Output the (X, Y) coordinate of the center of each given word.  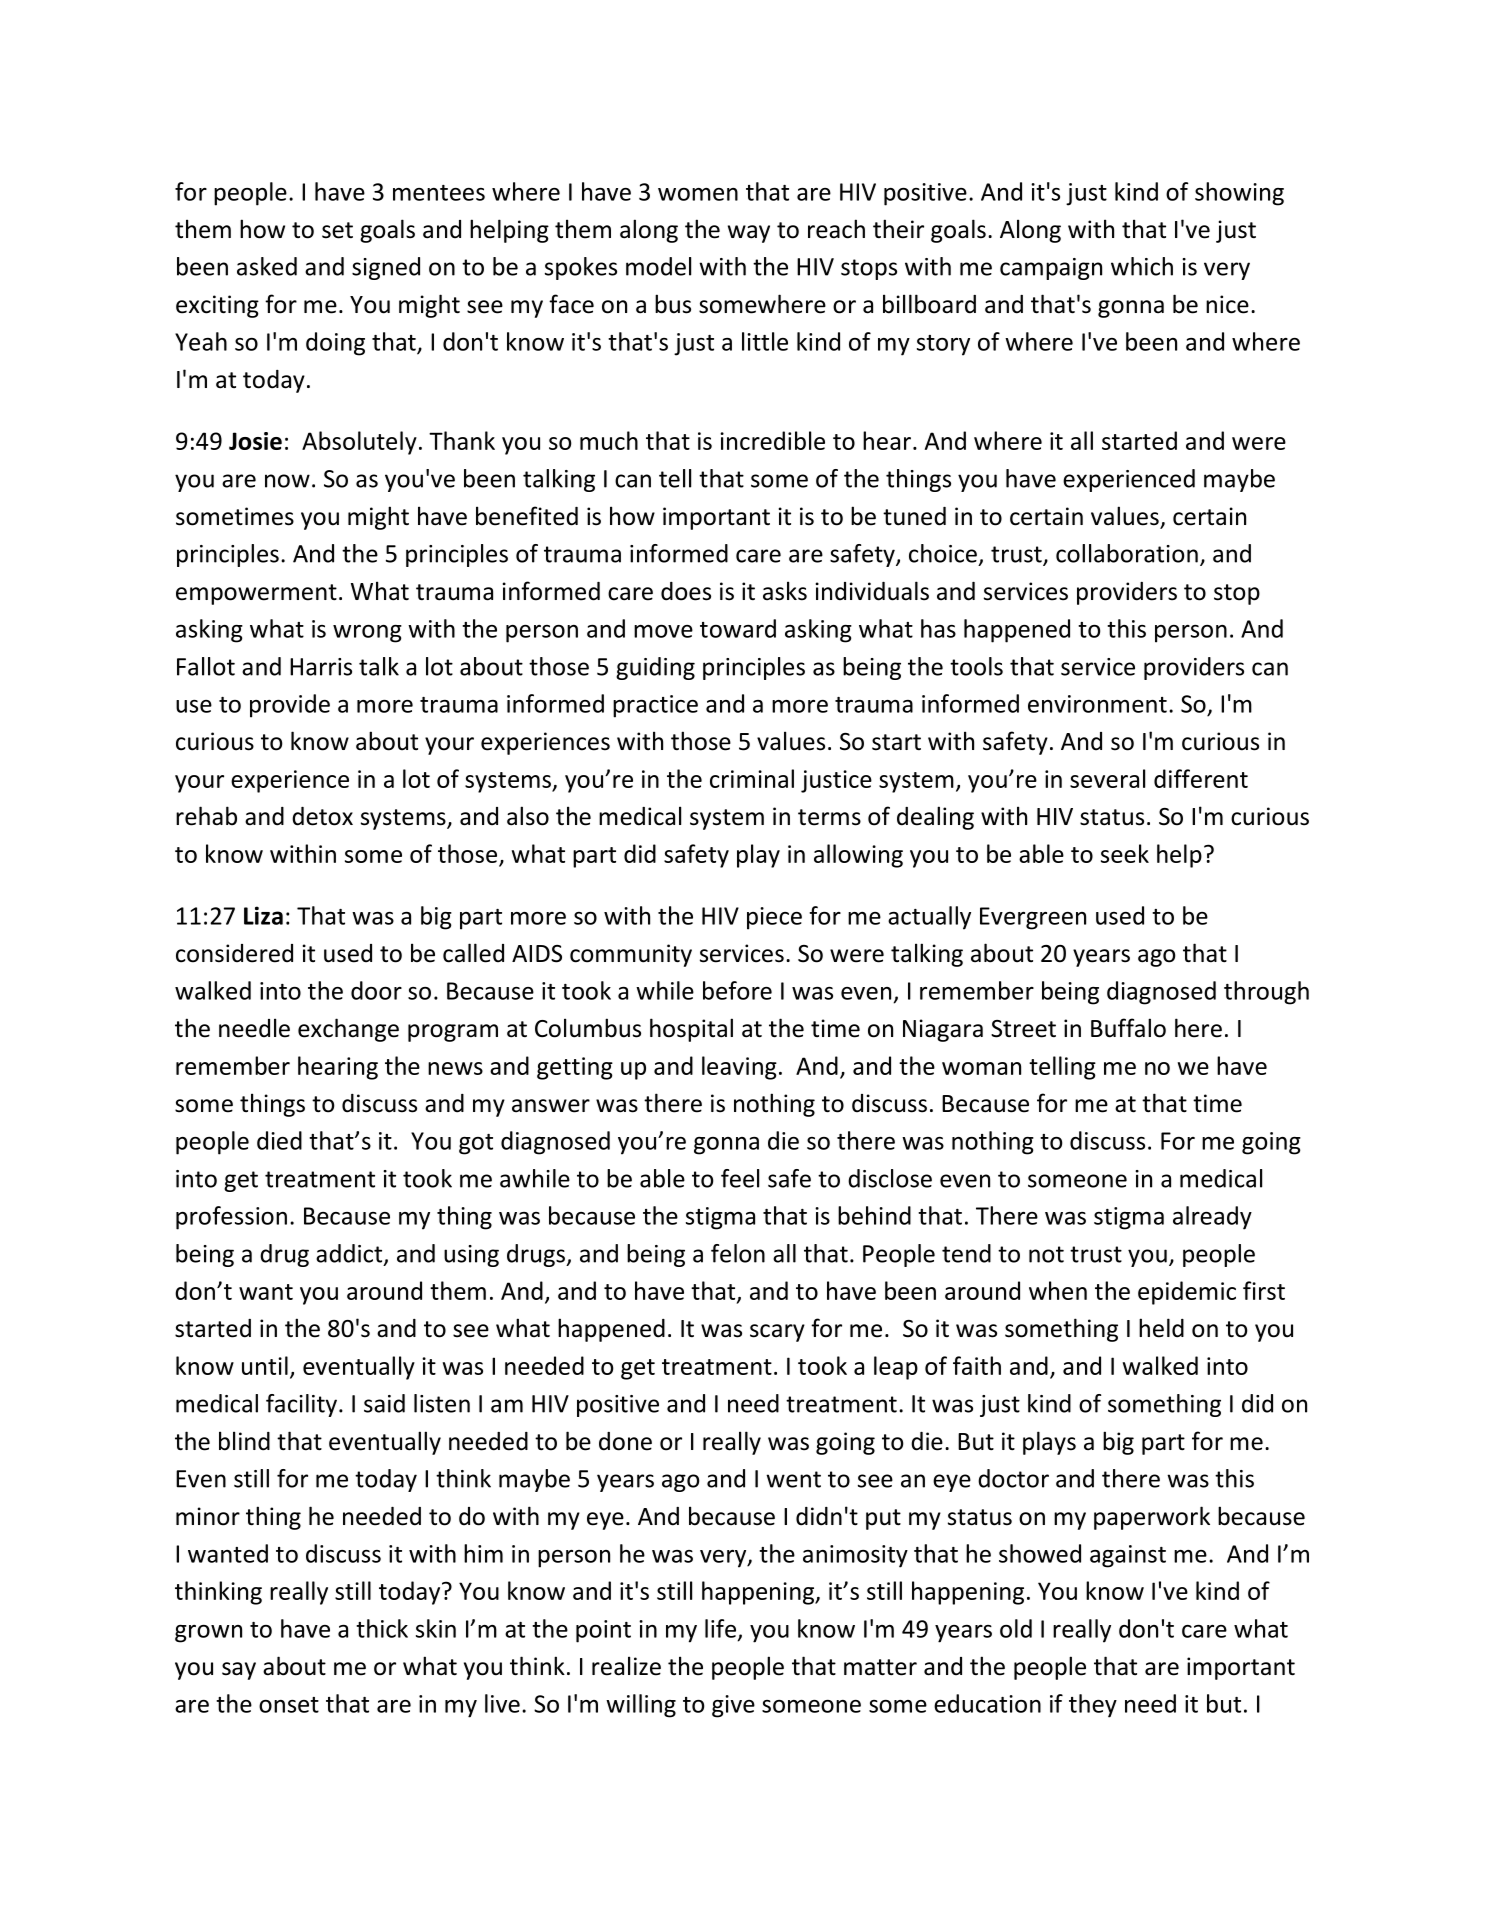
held (1161, 1328)
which (1142, 266)
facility (301, 1405)
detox (322, 816)
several (1107, 778)
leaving (739, 1068)
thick (382, 1628)
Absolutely (359, 443)
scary (777, 1333)
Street (1023, 1029)
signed (386, 268)
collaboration (1127, 553)
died (279, 1140)
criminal (752, 778)
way (749, 234)
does (686, 591)
